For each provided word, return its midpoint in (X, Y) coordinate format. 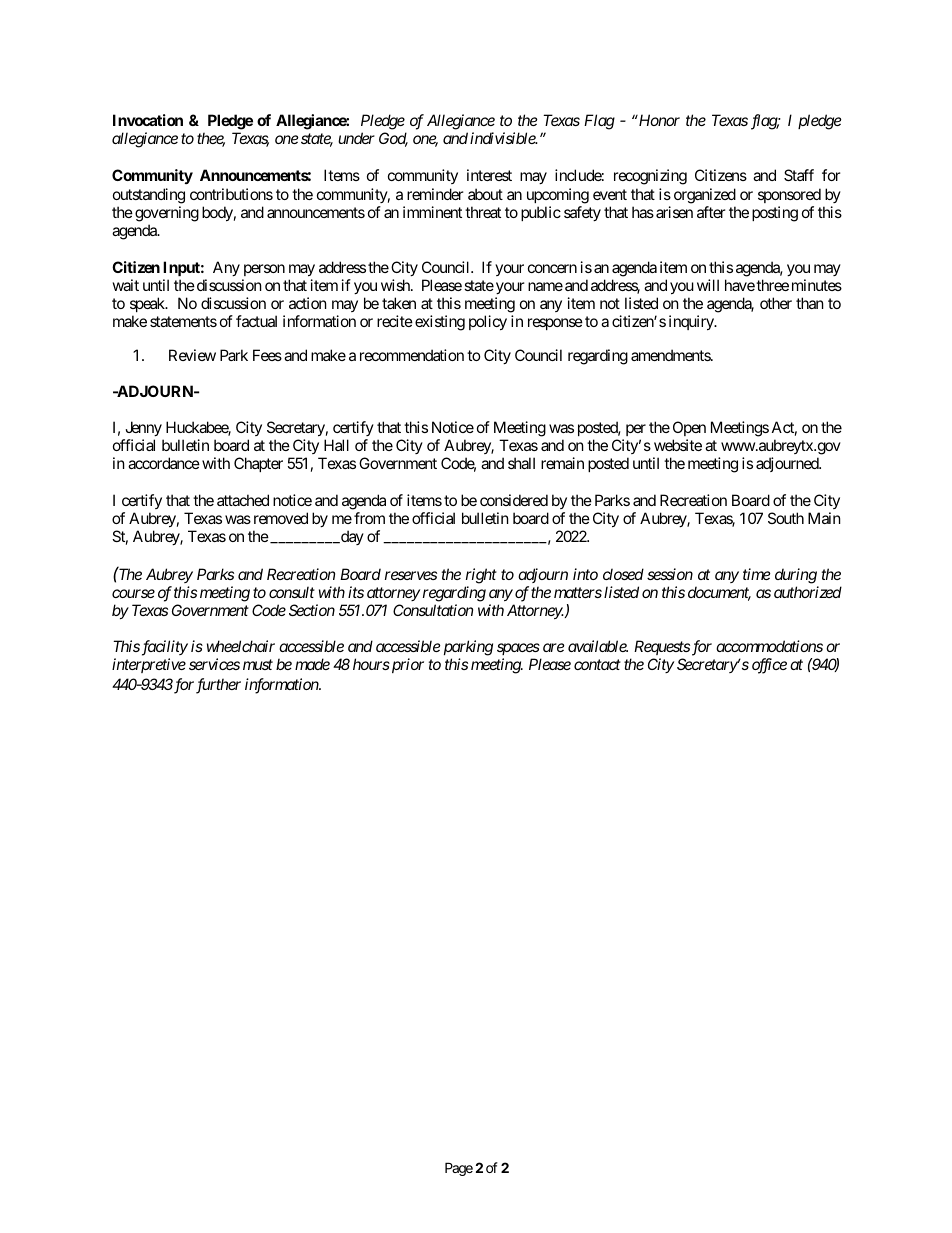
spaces (518, 651)
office (769, 666)
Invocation (148, 120)
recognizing (650, 177)
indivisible (503, 138)
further (218, 686)
